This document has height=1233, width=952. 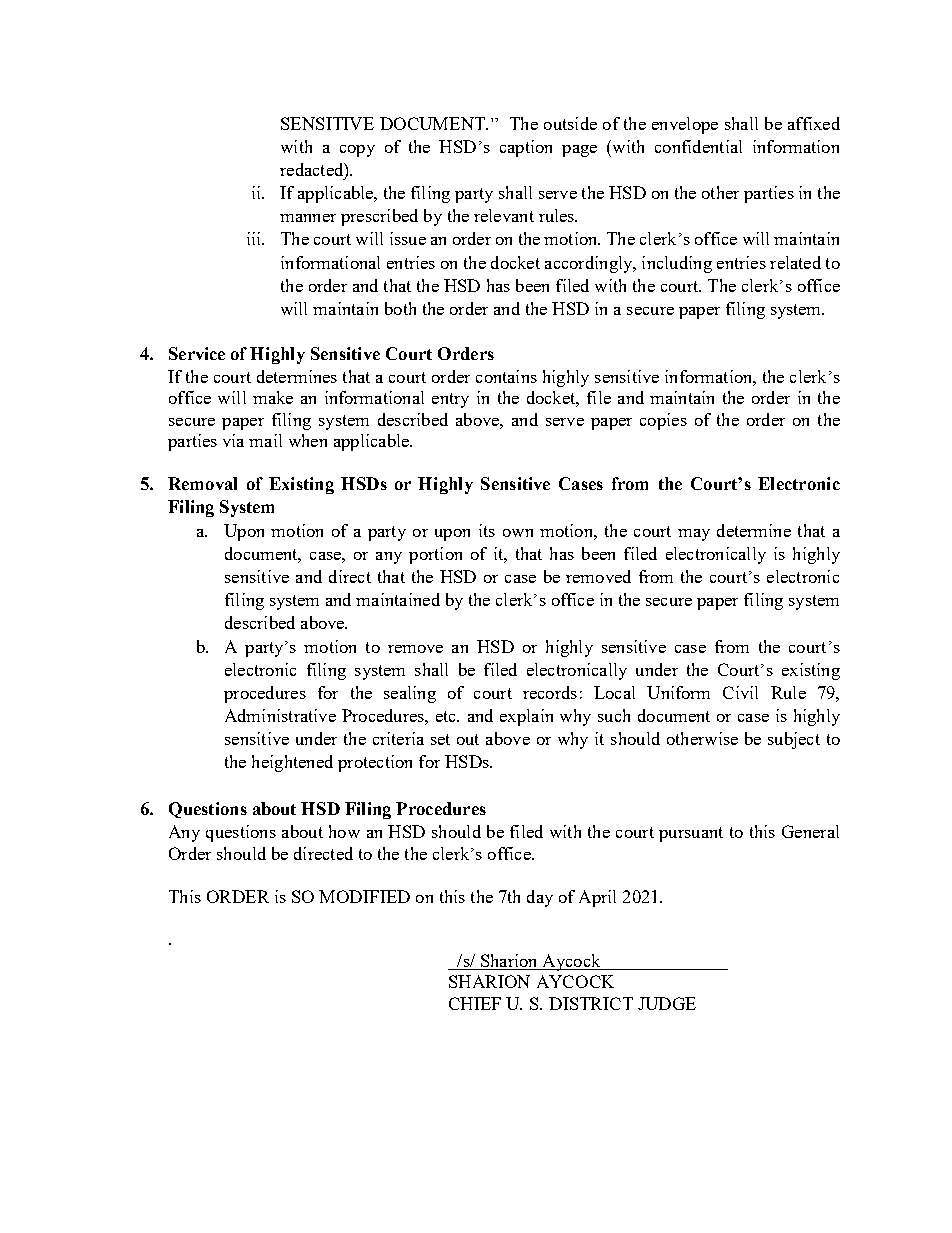 What do you see at coordinates (364, 896) in the document?
I see `MODIFIED` at bounding box center [364, 896].
